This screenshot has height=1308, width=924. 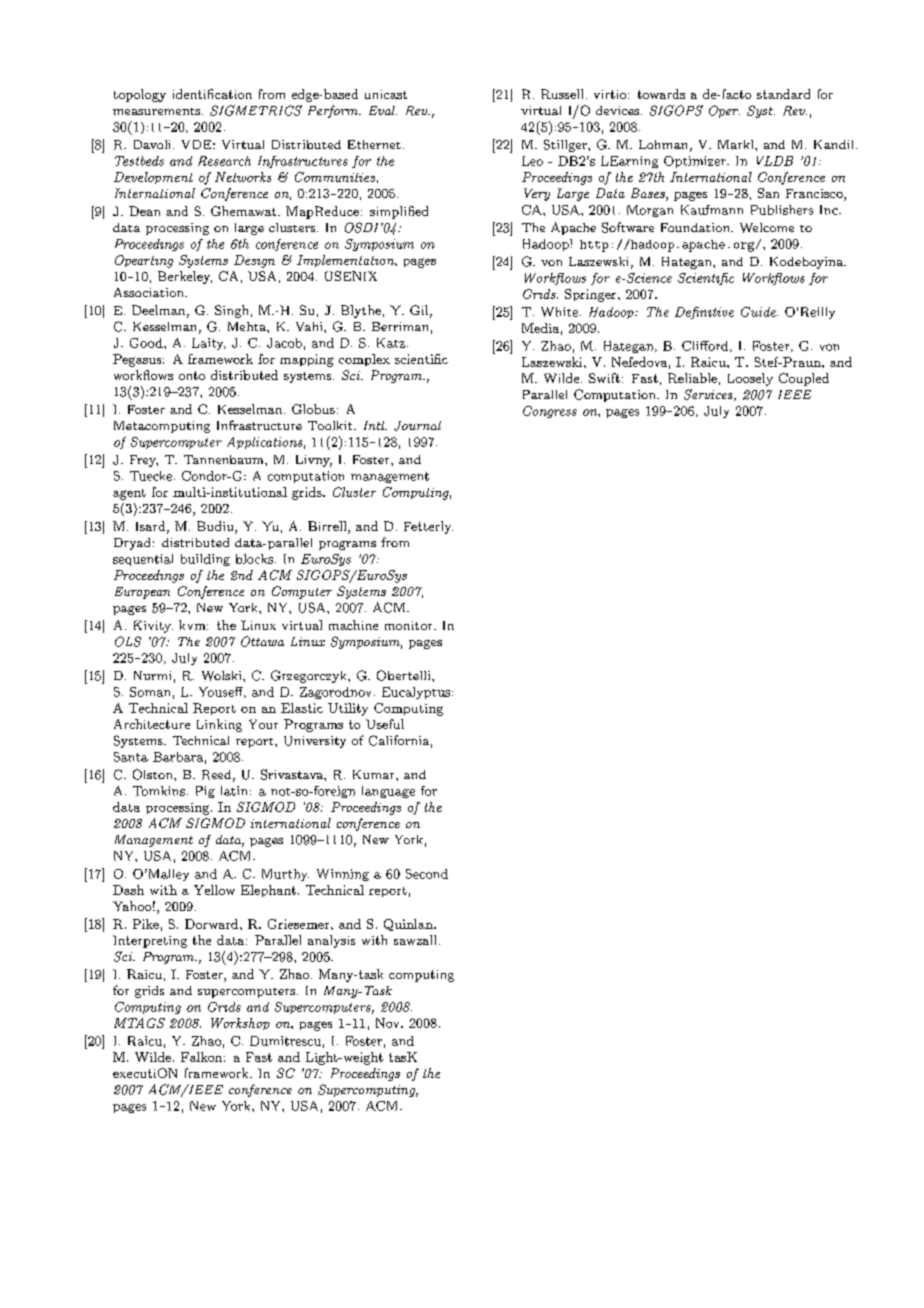 What do you see at coordinates (205, 560) in the screenshot?
I see `building` at bounding box center [205, 560].
